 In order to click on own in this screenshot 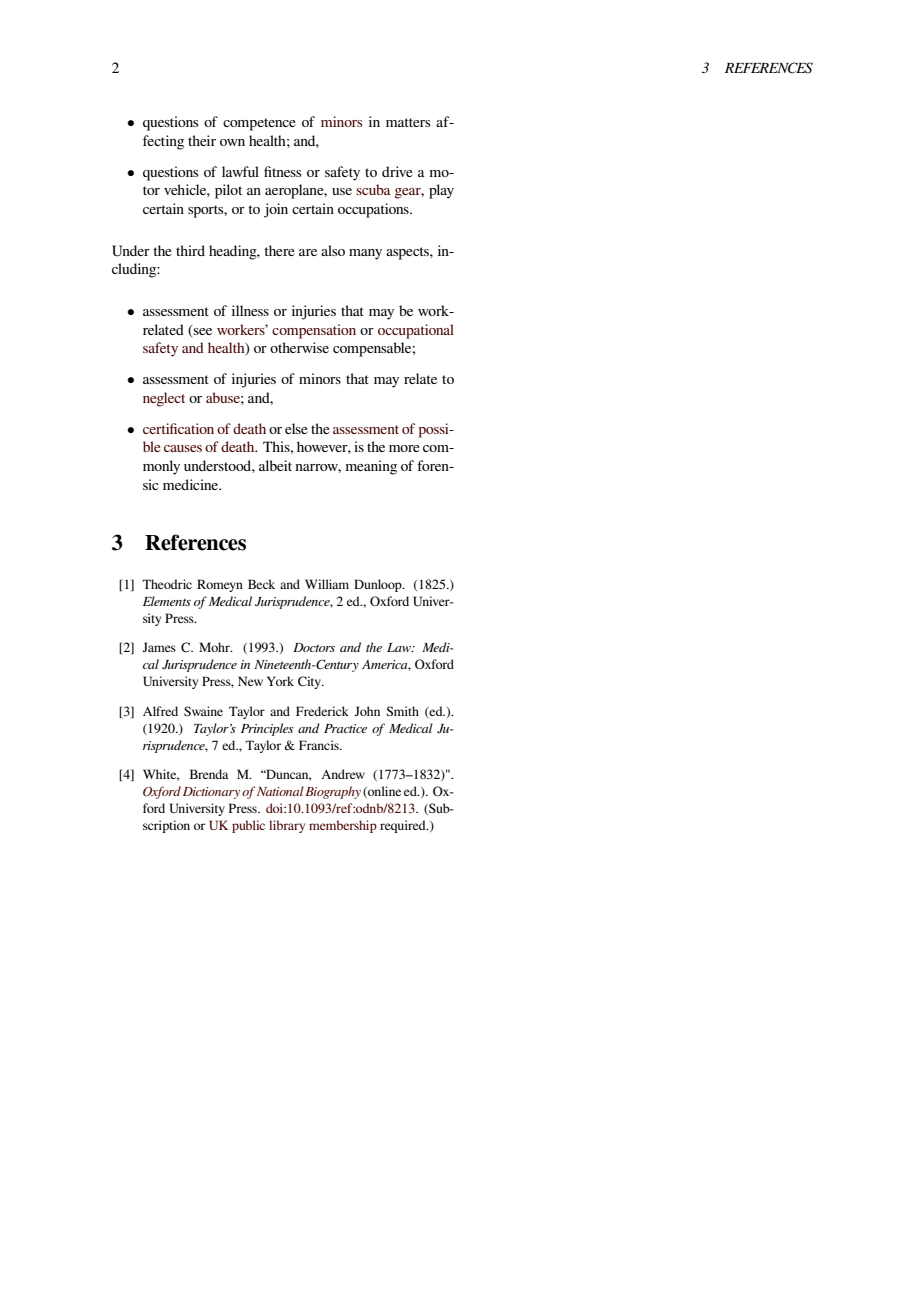, I will do `click(232, 142)`.
